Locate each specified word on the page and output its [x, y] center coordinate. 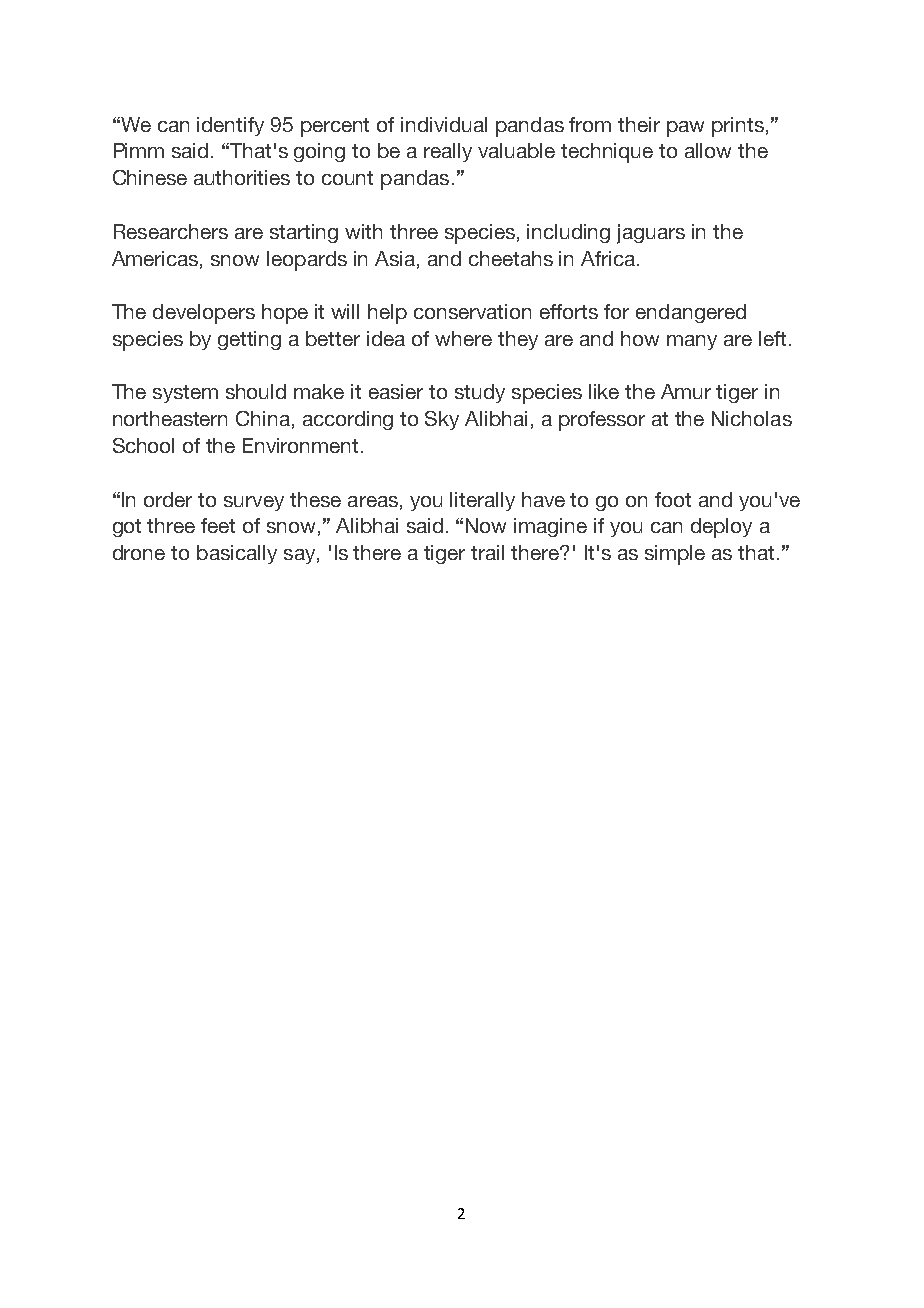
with [363, 231]
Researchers [171, 231]
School [143, 445]
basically [237, 554]
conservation [472, 311]
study [480, 393]
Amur [686, 391]
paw [685, 129]
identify [230, 126]
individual [444, 124]
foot [673, 499]
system [185, 394]
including [568, 233]
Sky [442, 420]
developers [204, 314]
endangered [691, 313]
